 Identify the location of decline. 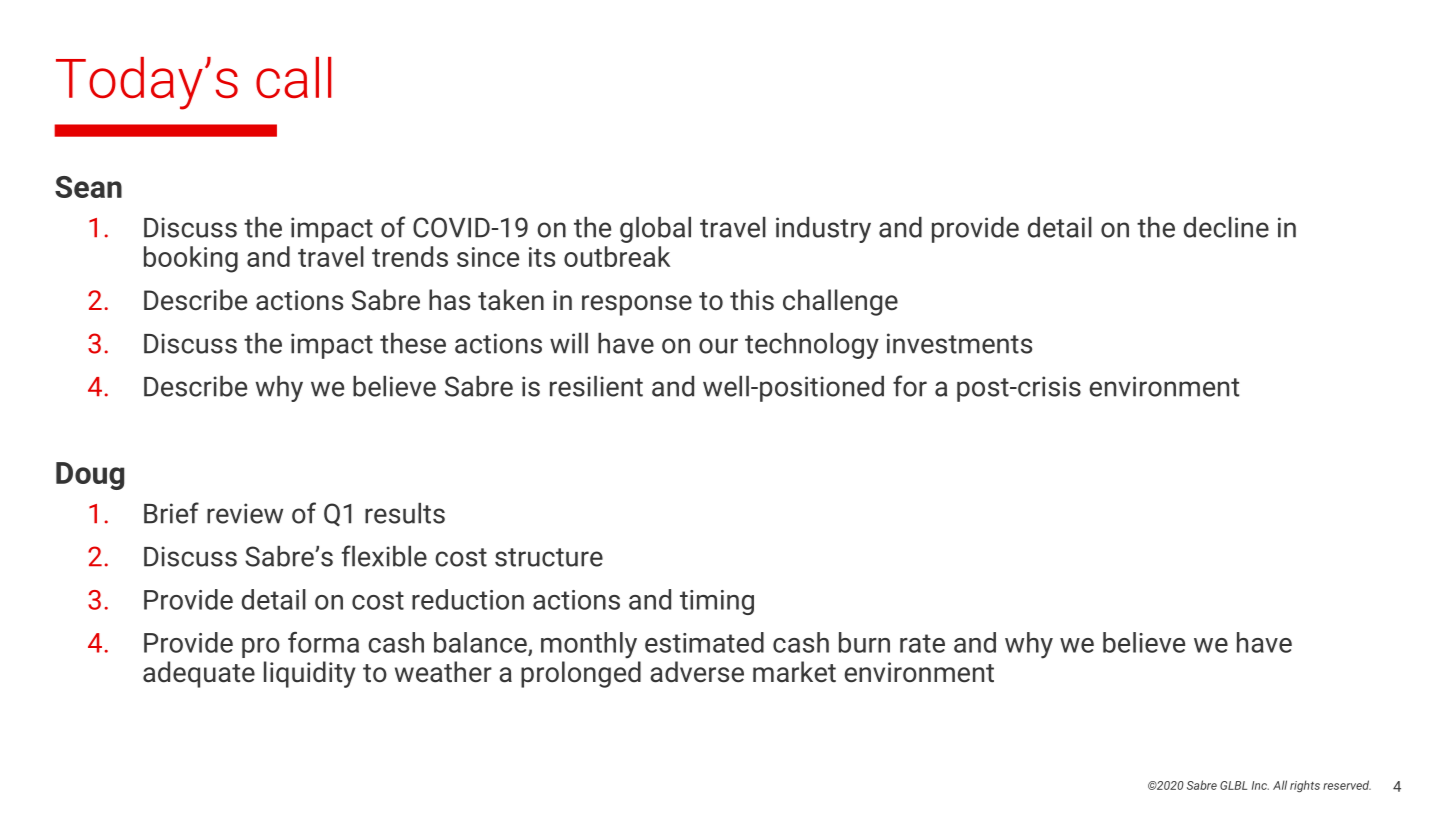
(1226, 227).
